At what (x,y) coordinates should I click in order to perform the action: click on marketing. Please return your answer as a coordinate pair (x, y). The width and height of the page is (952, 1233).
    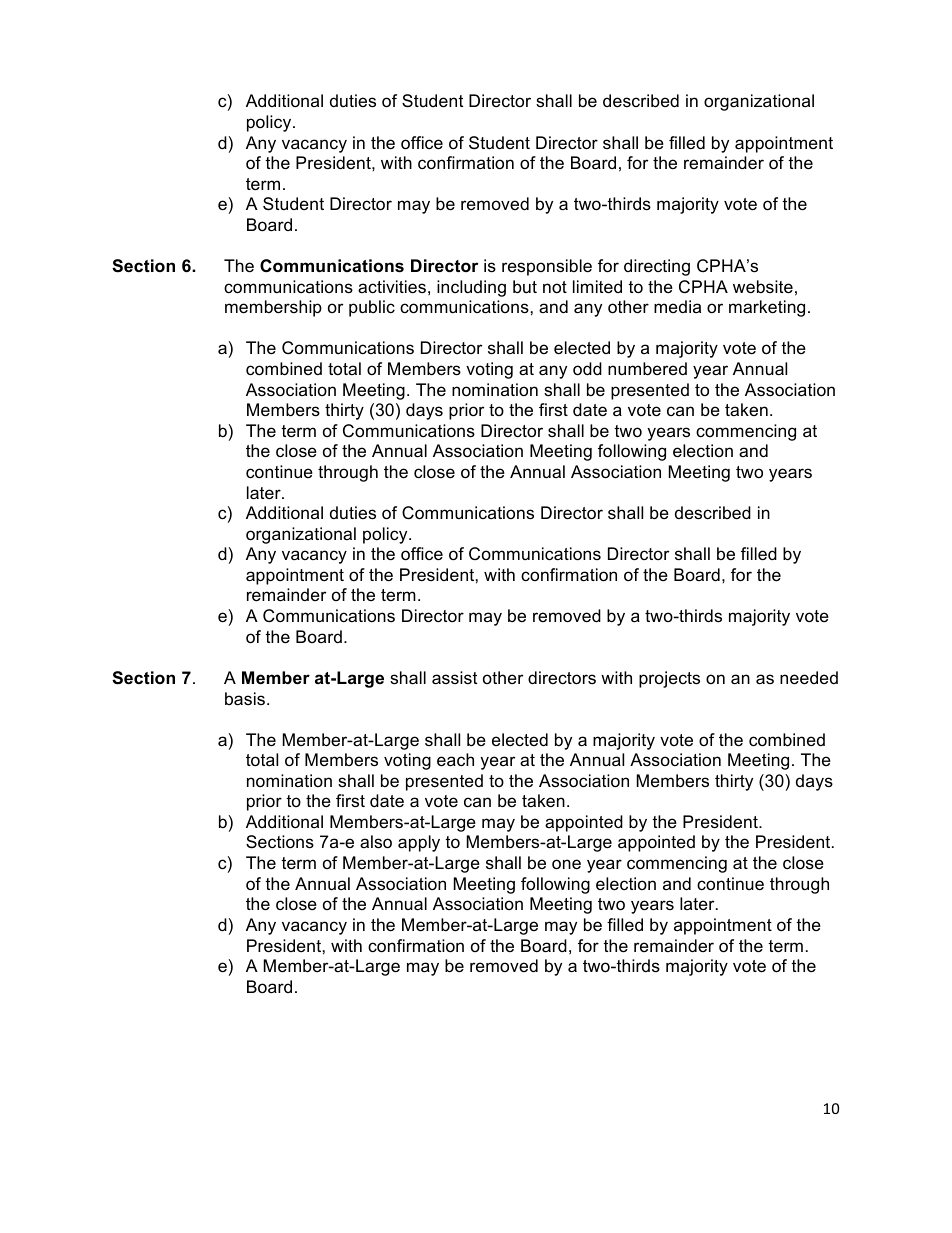
    Looking at the image, I should click on (767, 308).
